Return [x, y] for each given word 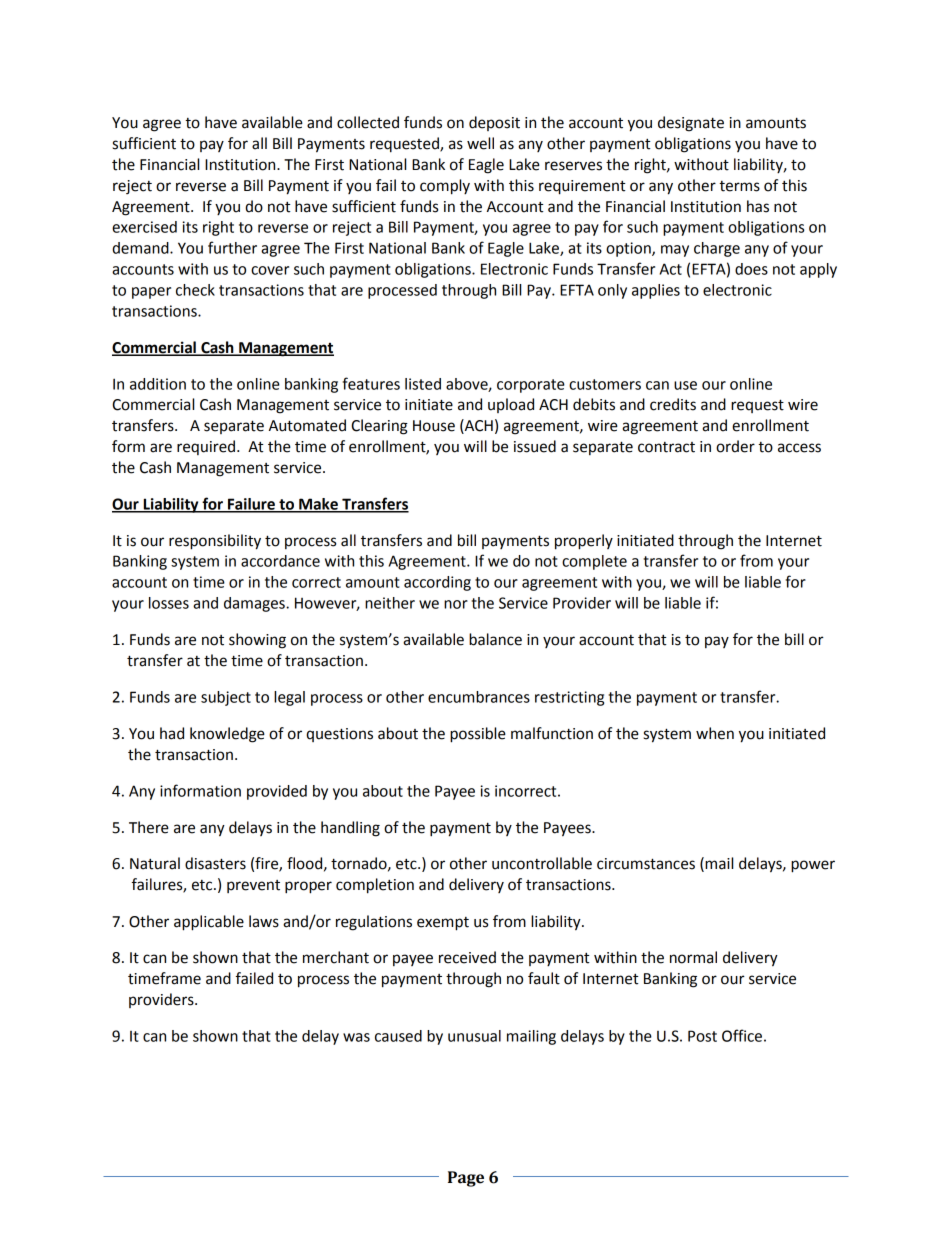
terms [739, 186]
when [715, 733]
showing [257, 641]
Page [466, 1179]
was [356, 1037]
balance [495, 639]
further [232, 247]
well [480, 143]
